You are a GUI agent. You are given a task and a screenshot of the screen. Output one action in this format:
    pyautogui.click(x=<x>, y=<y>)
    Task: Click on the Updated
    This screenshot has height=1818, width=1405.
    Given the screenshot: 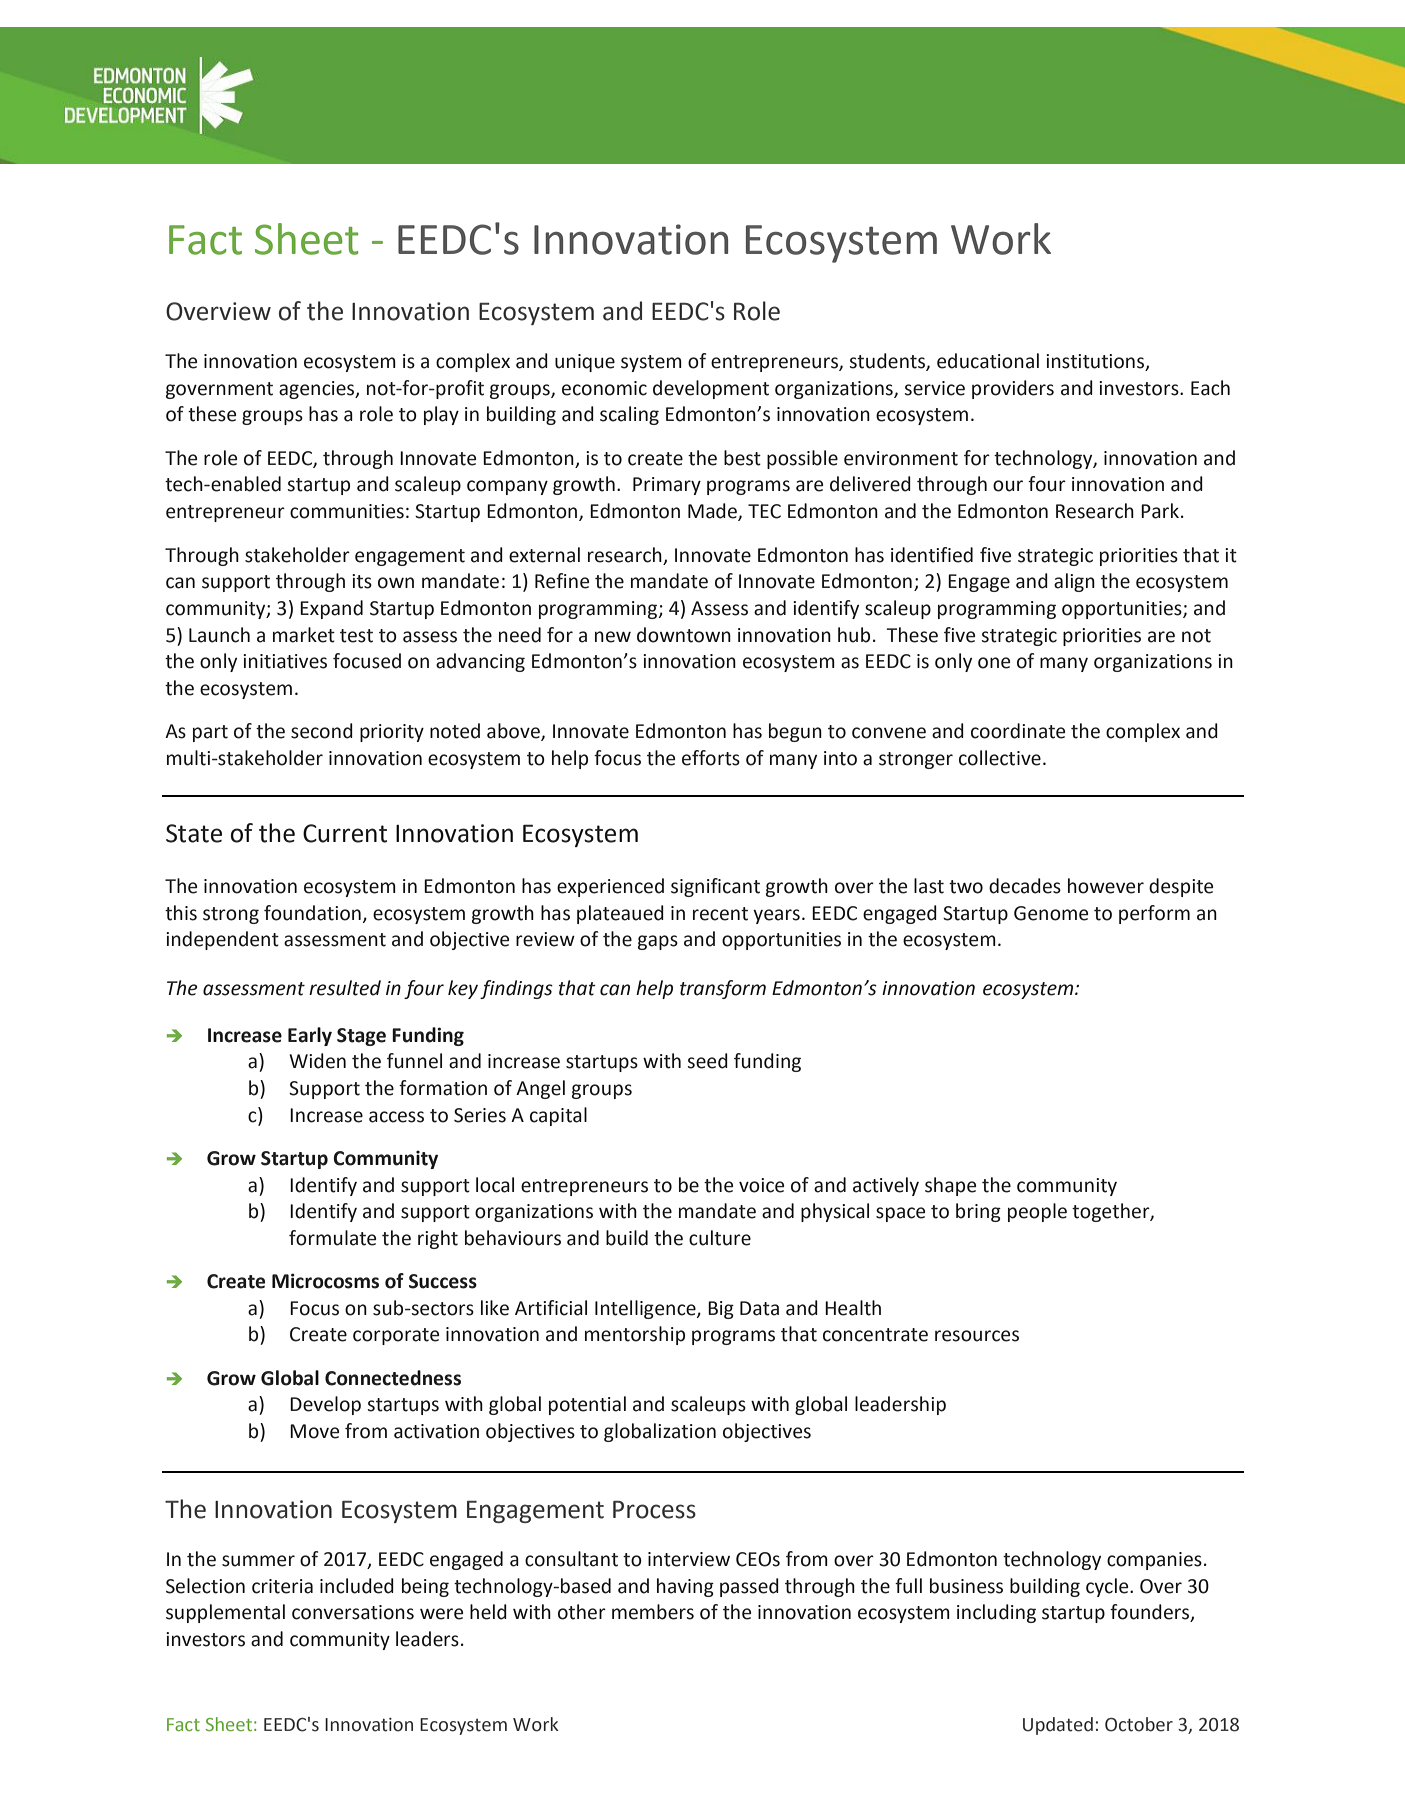 What is the action you would take?
    pyautogui.click(x=1058, y=1726)
